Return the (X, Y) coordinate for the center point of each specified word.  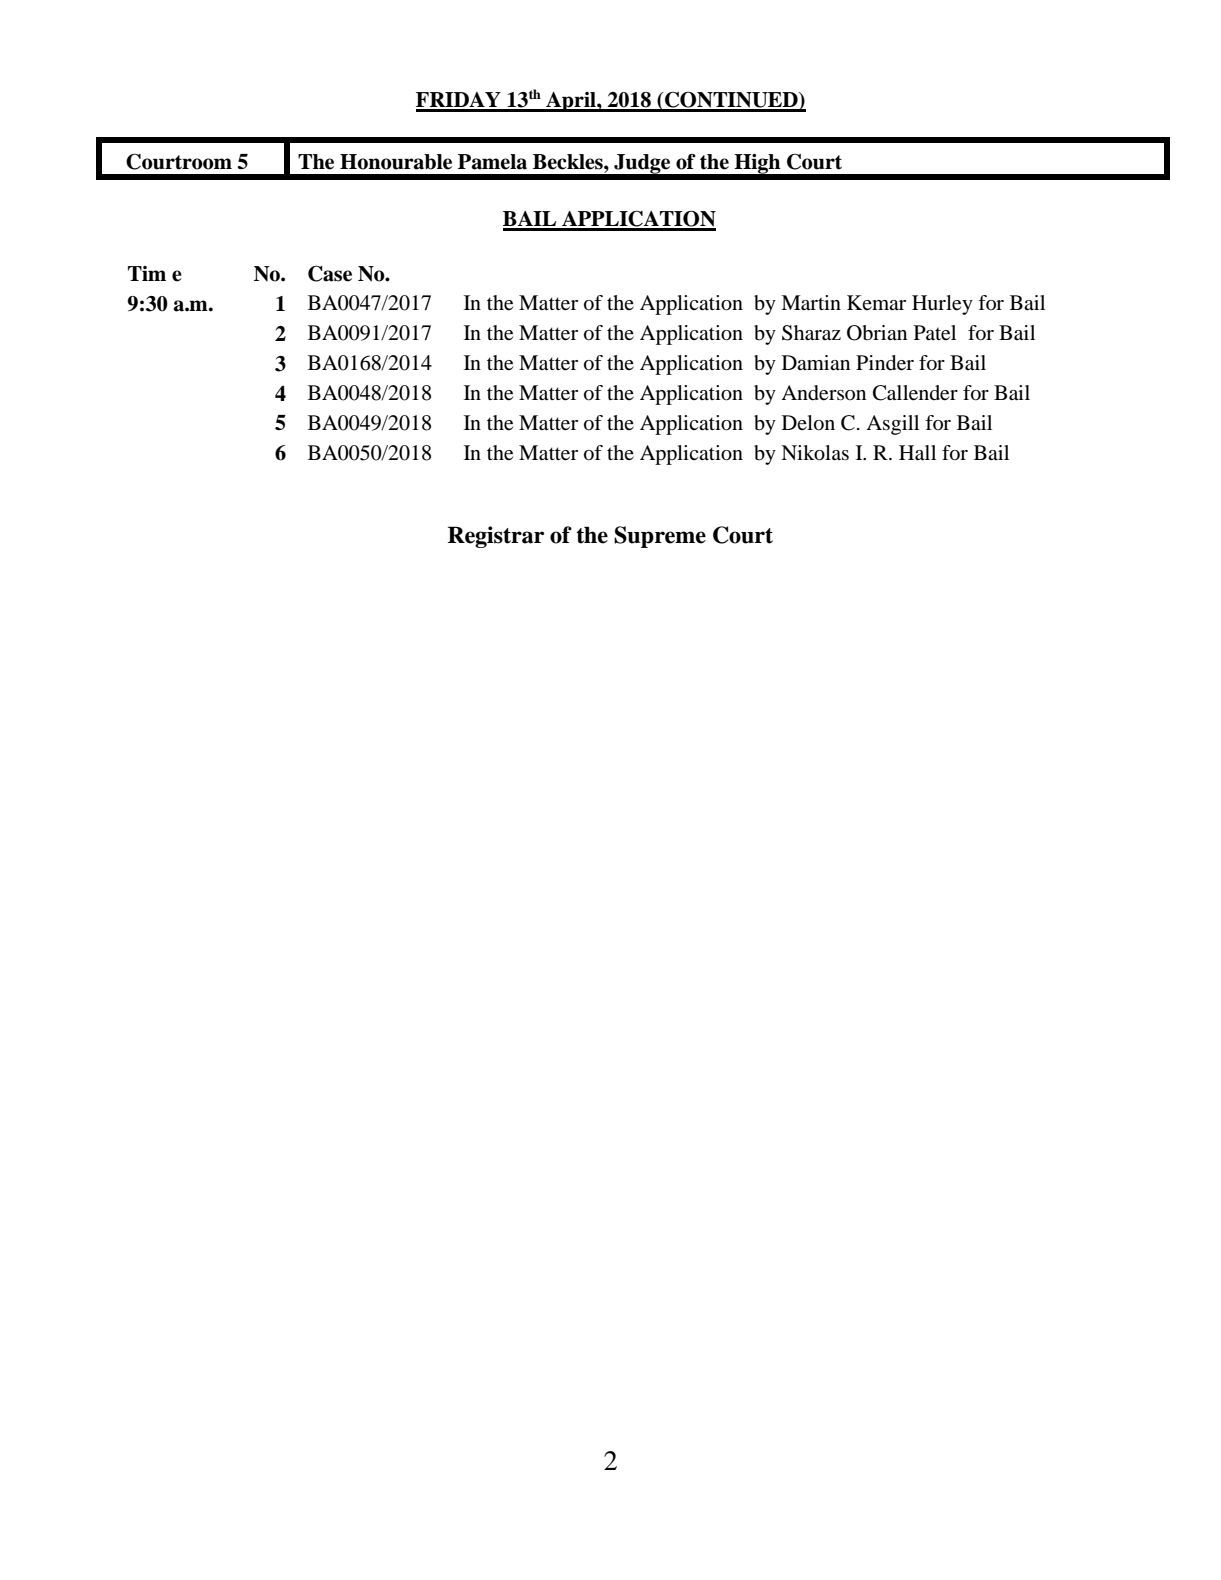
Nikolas (815, 453)
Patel (935, 333)
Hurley (942, 305)
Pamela (492, 162)
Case (330, 273)
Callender (915, 393)
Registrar (496, 537)
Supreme (660, 537)
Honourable (396, 162)
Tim (147, 273)
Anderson (823, 393)
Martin (811, 303)
